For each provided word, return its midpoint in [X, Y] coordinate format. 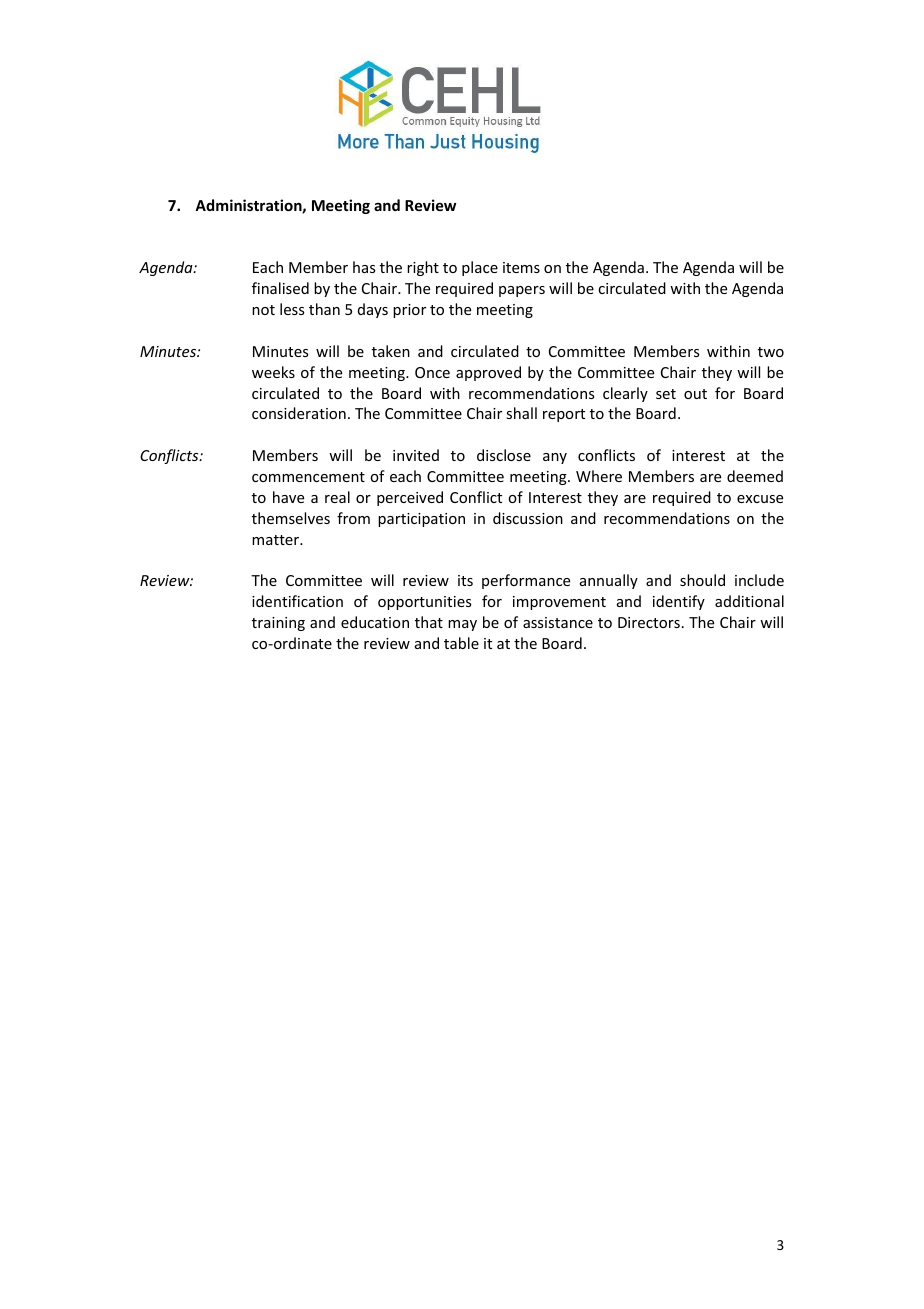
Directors [649, 622]
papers [522, 291]
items [521, 267]
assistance [558, 622]
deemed [755, 476]
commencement [308, 477]
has [364, 267]
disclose [504, 455]
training [278, 624]
